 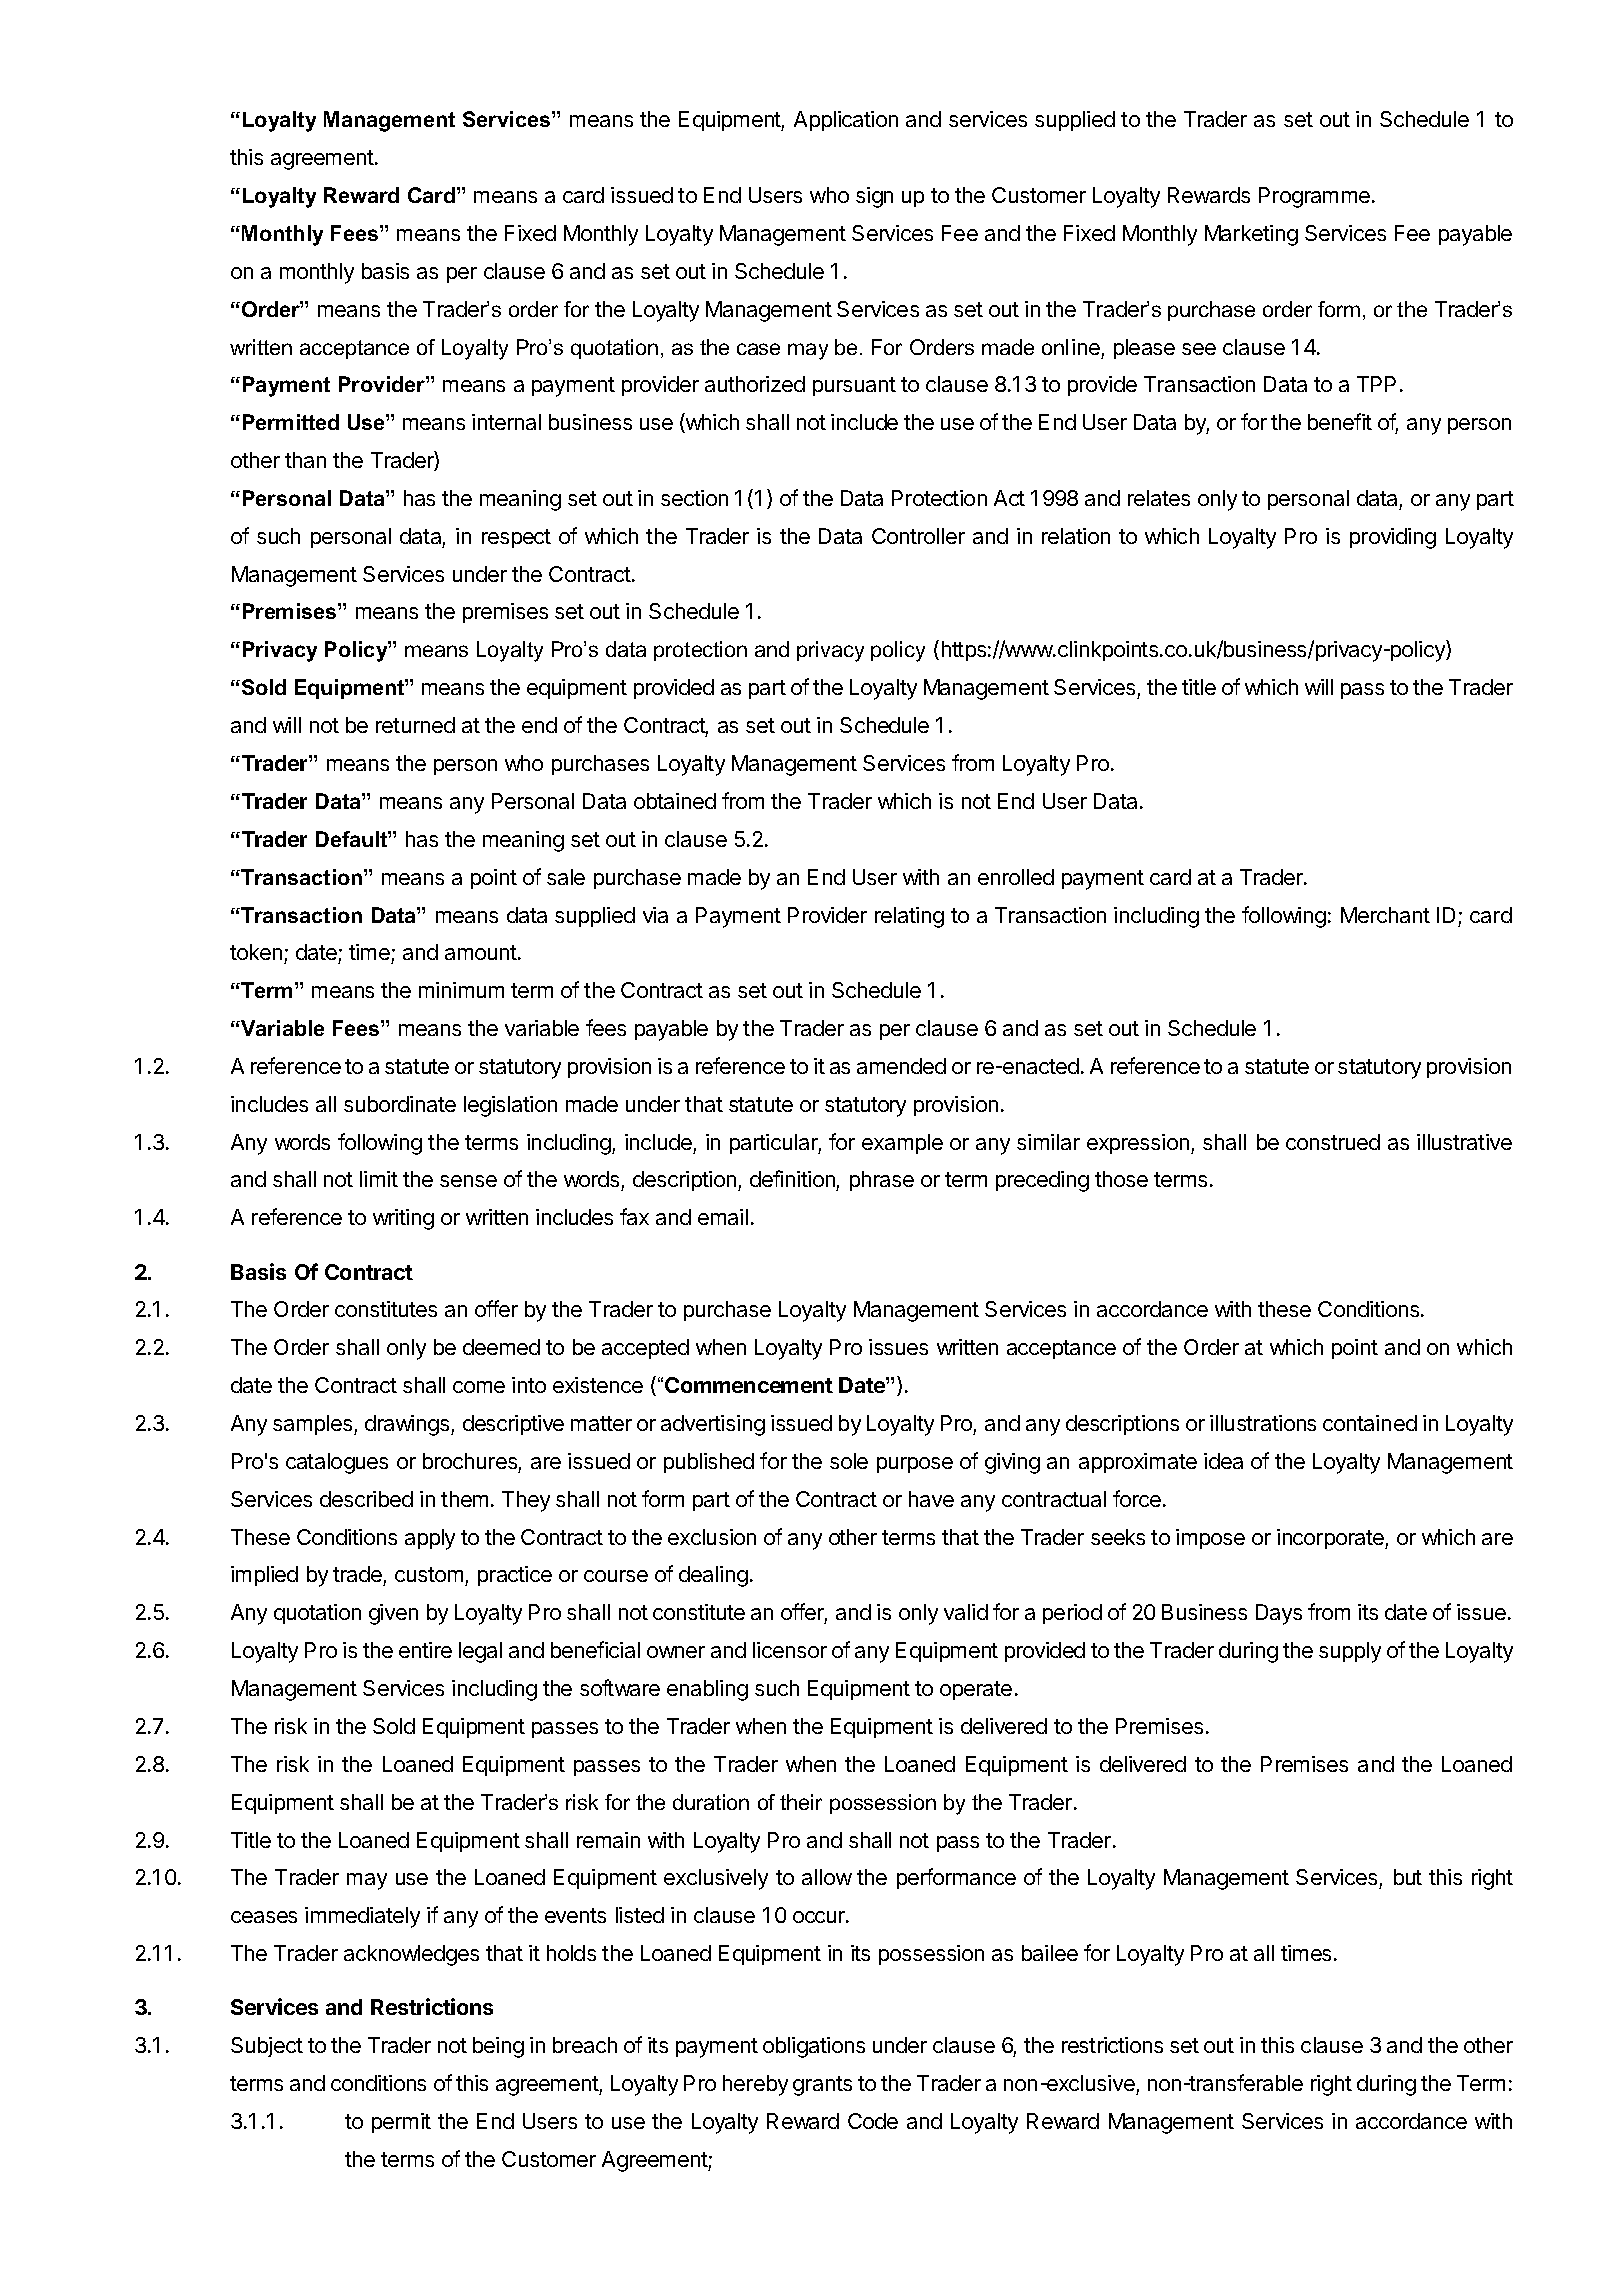 I want to click on grants, so click(x=822, y=2086).
